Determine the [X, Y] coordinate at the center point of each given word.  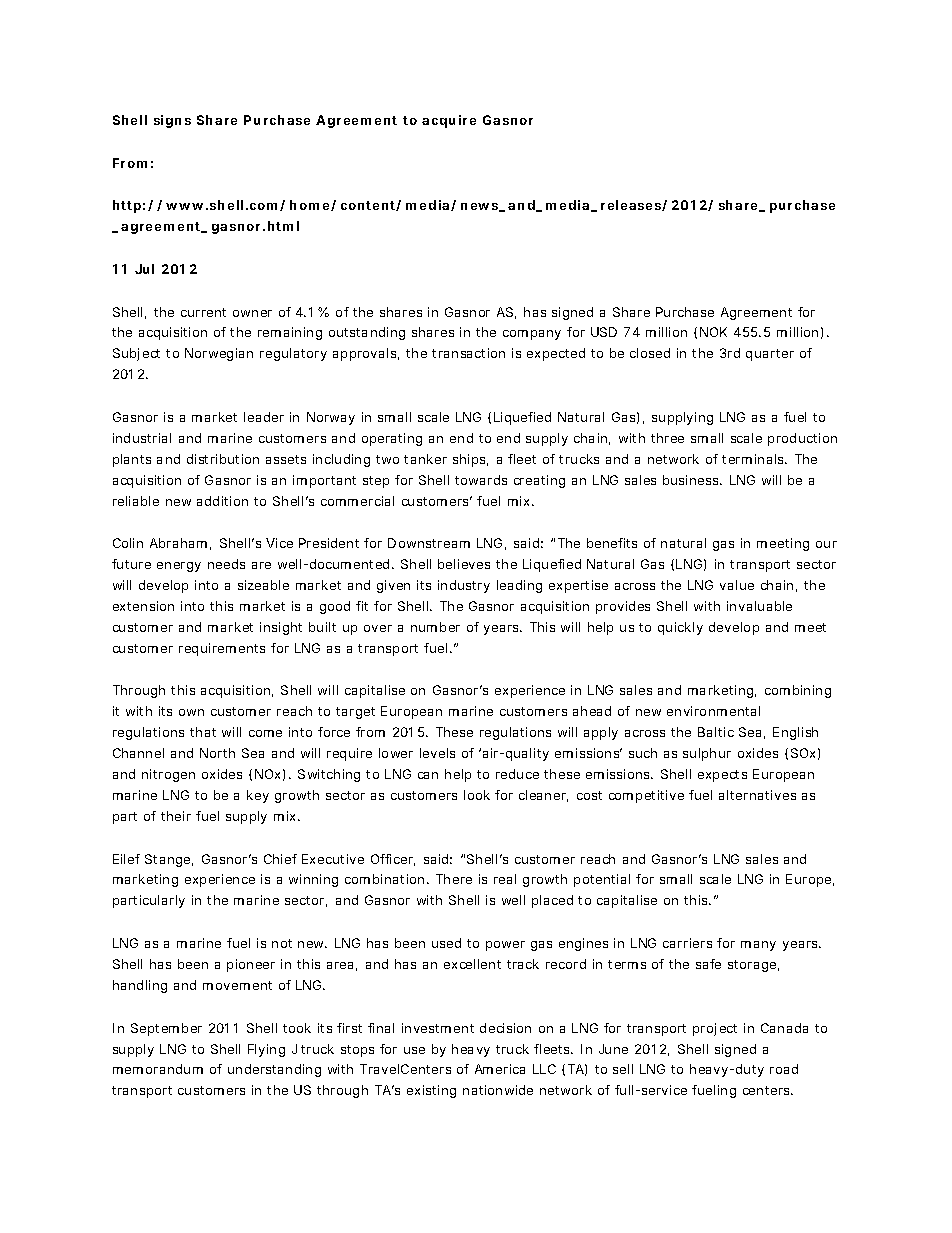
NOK [713, 332]
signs [172, 121]
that [203, 732]
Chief [280, 859]
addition [222, 501]
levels [437, 753]
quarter [770, 355]
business [692, 480]
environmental [713, 711]
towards [481, 480]
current [203, 312]
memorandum [158, 1069]
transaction [468, 353]
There [454, 879]
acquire [449, 121]
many [758, 946]
